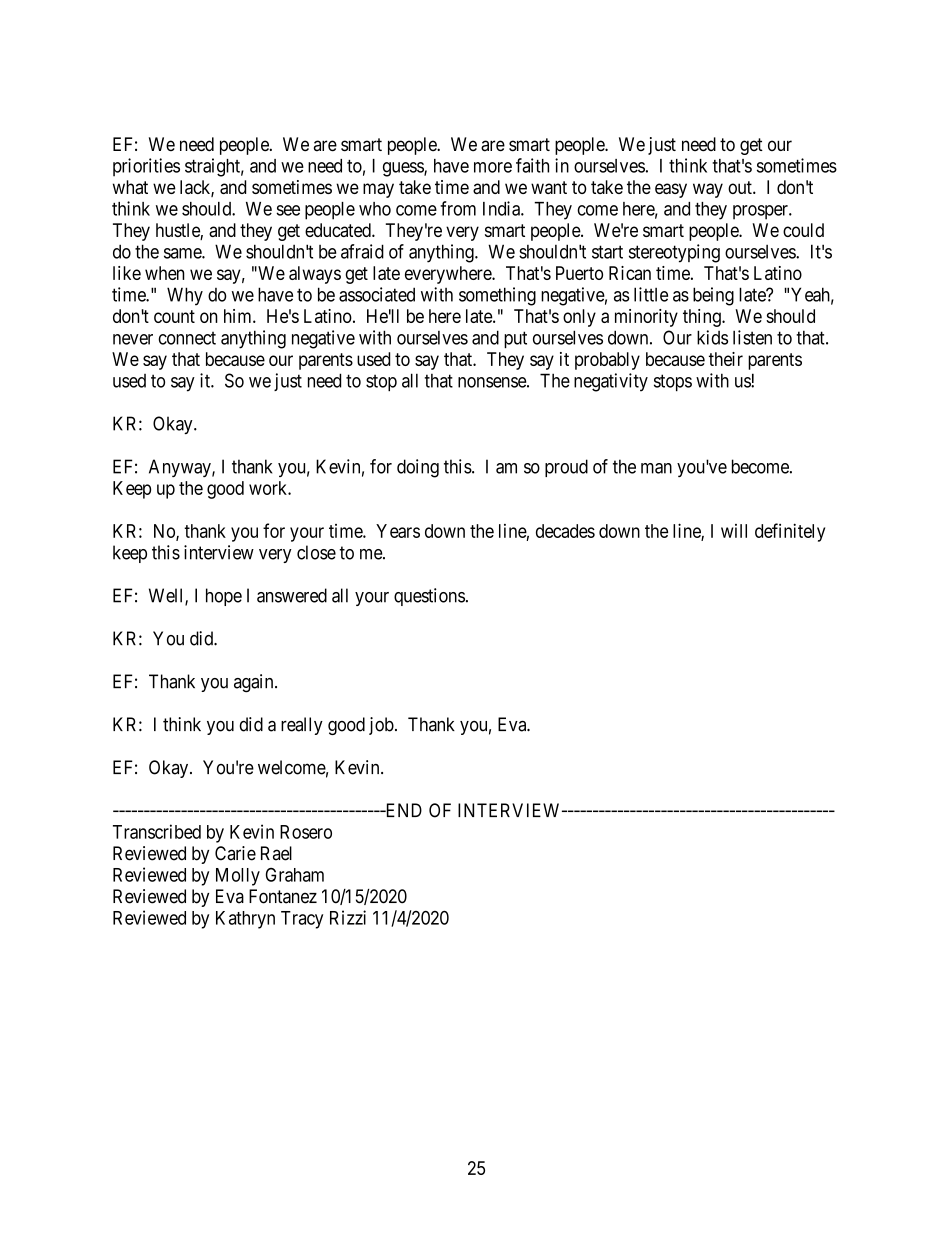  I want to click on END, so click(402, 810).
